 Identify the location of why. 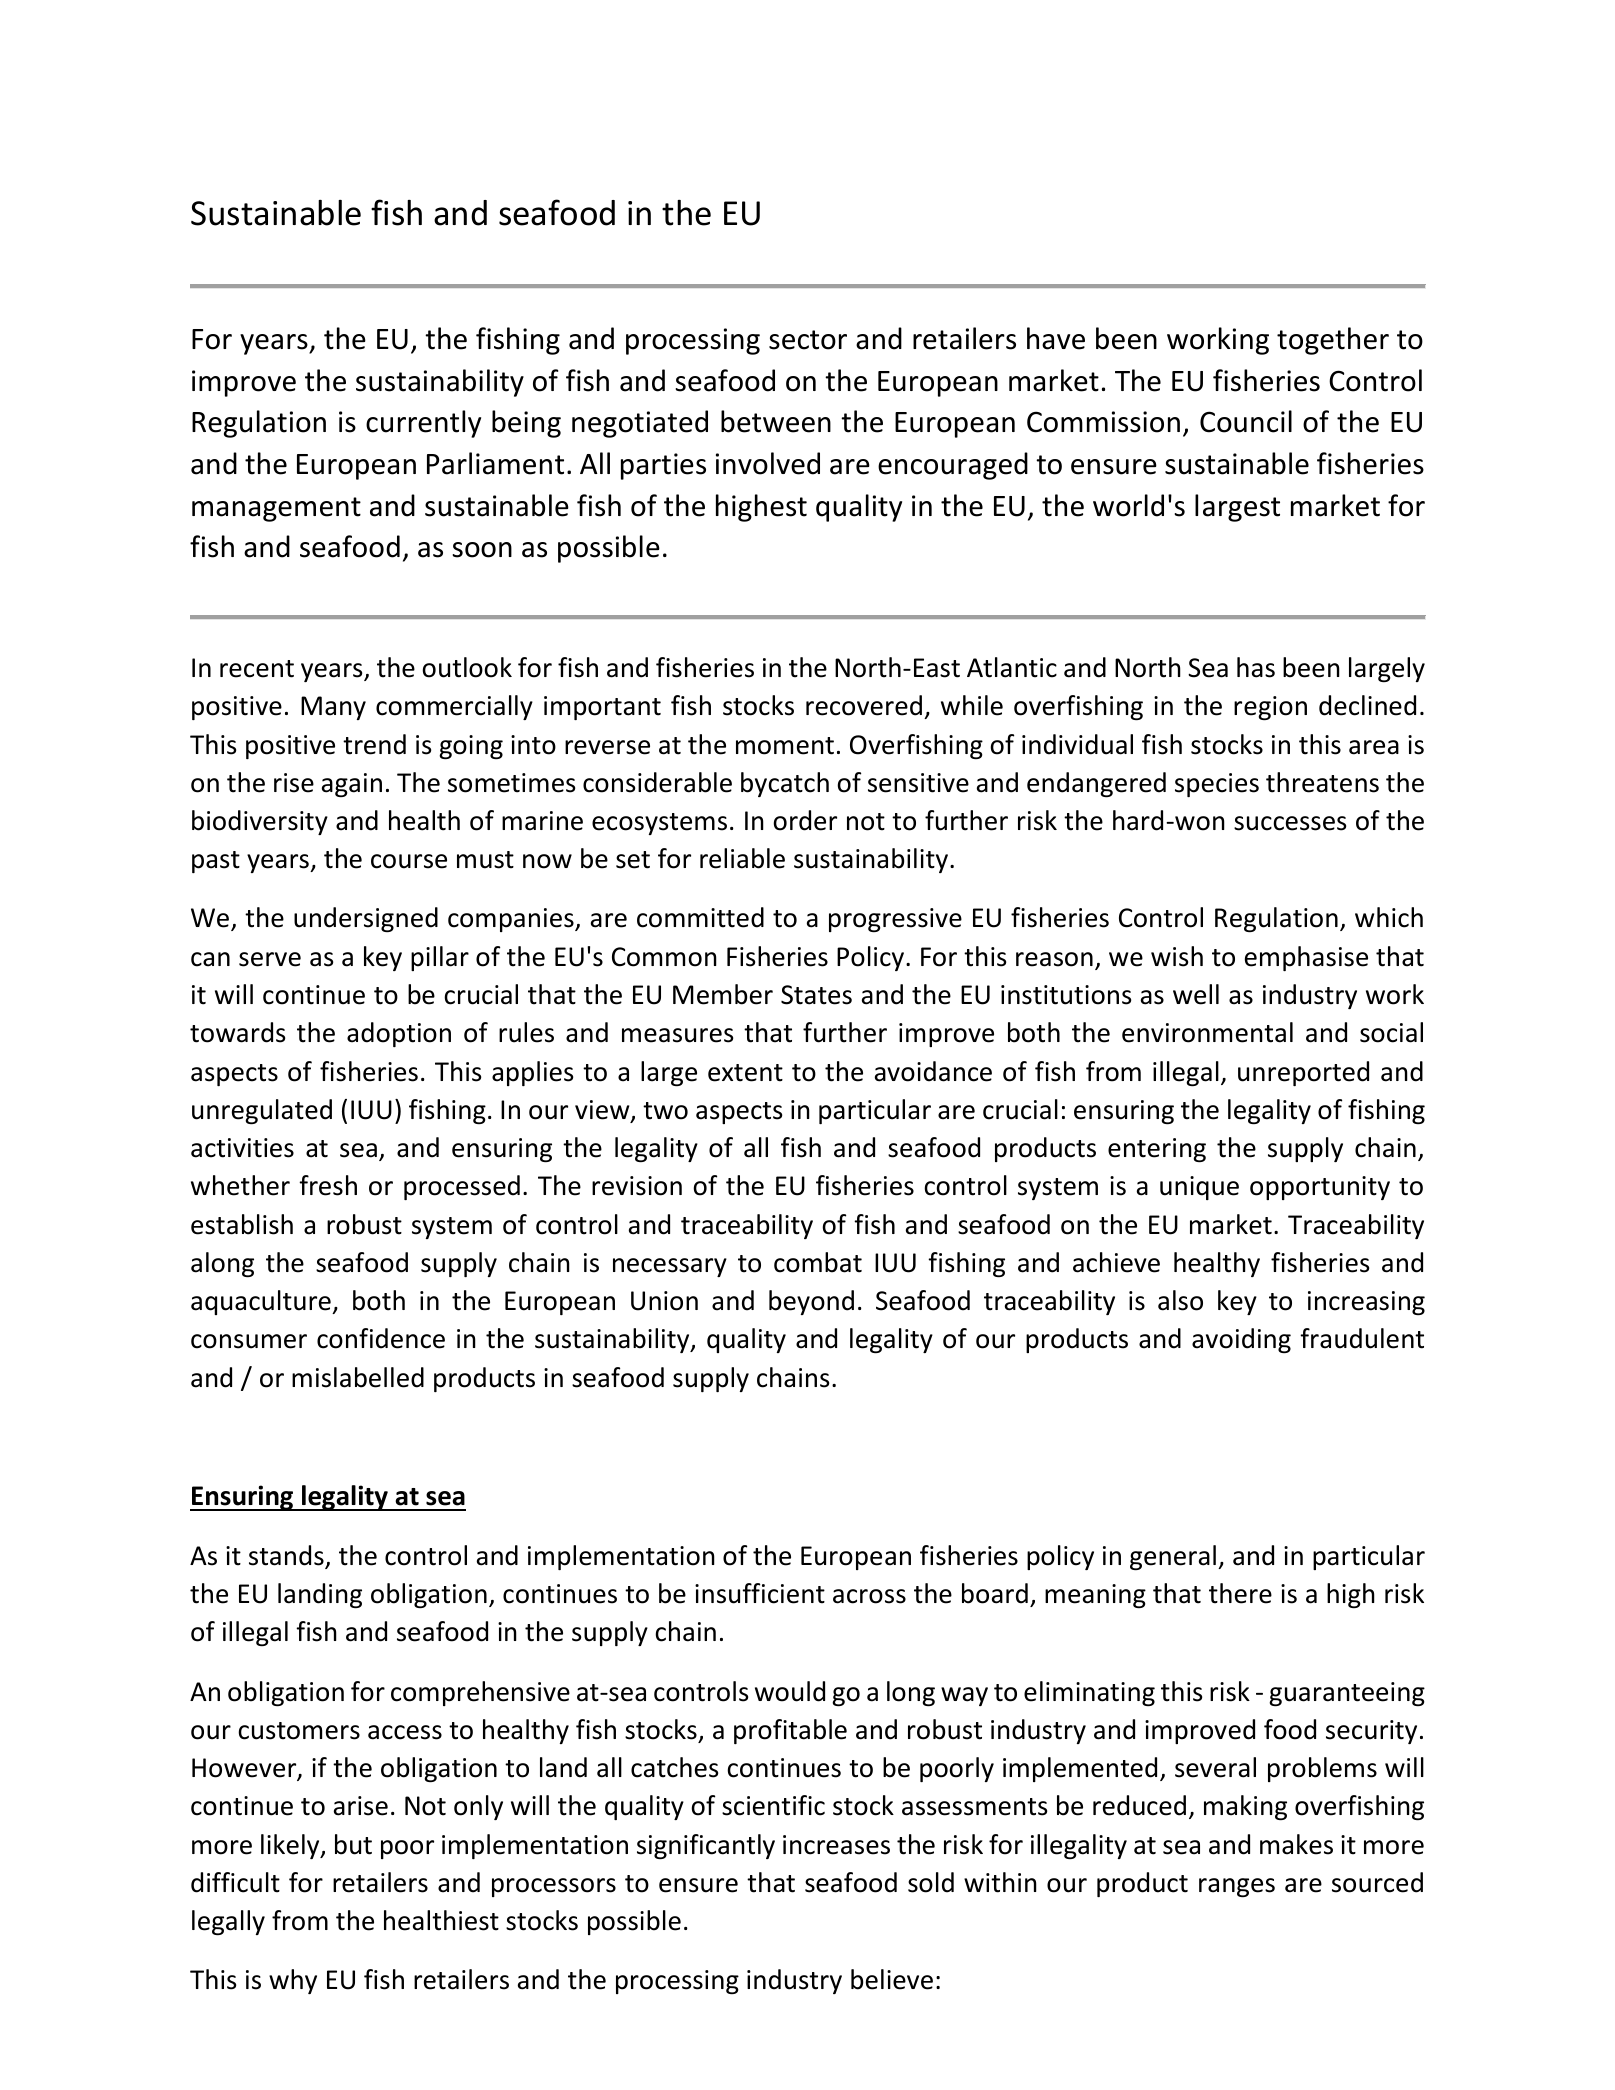
(293, 1981).
